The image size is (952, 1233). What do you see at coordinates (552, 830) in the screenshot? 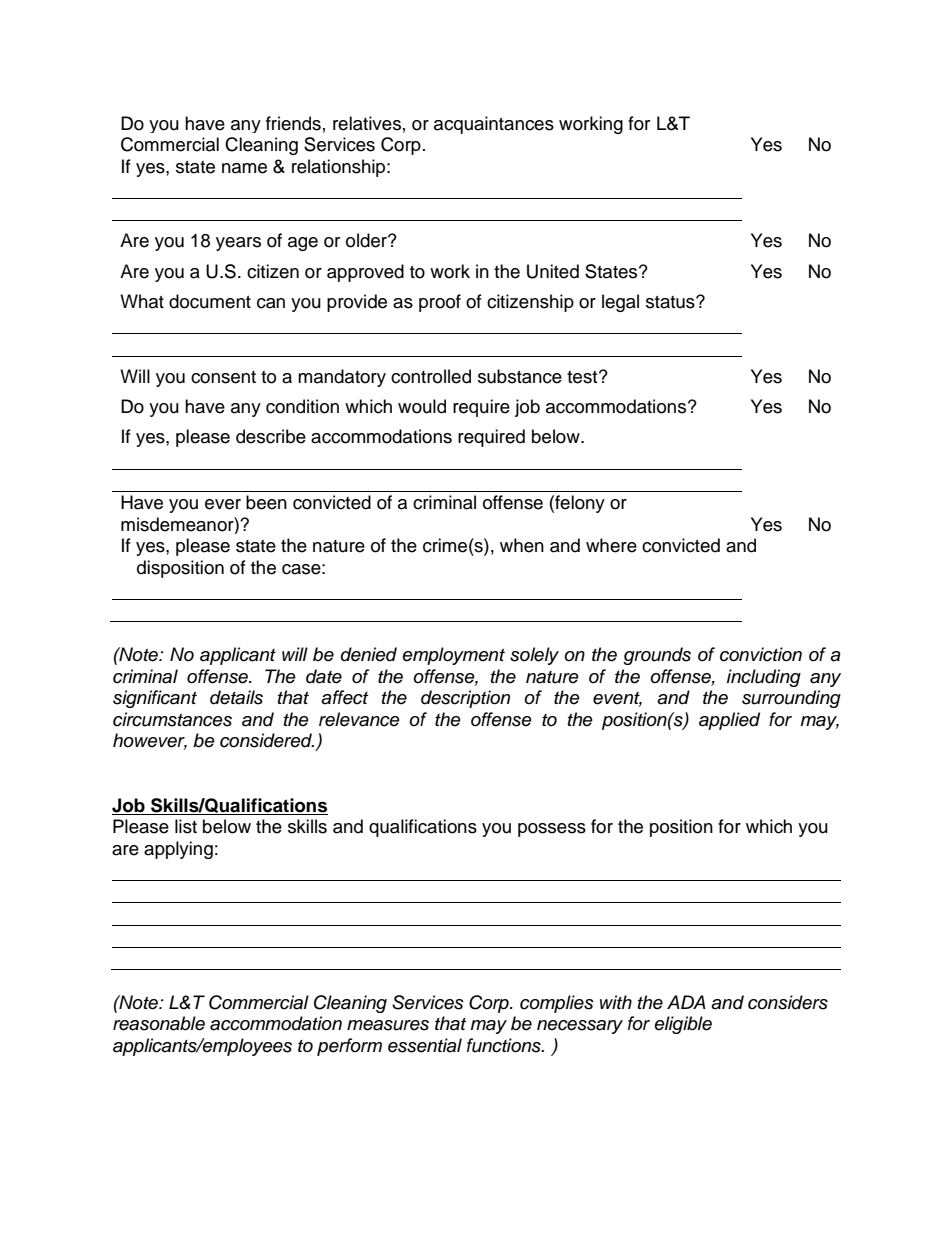
I see `possess` at bounding box center [552, 830].
